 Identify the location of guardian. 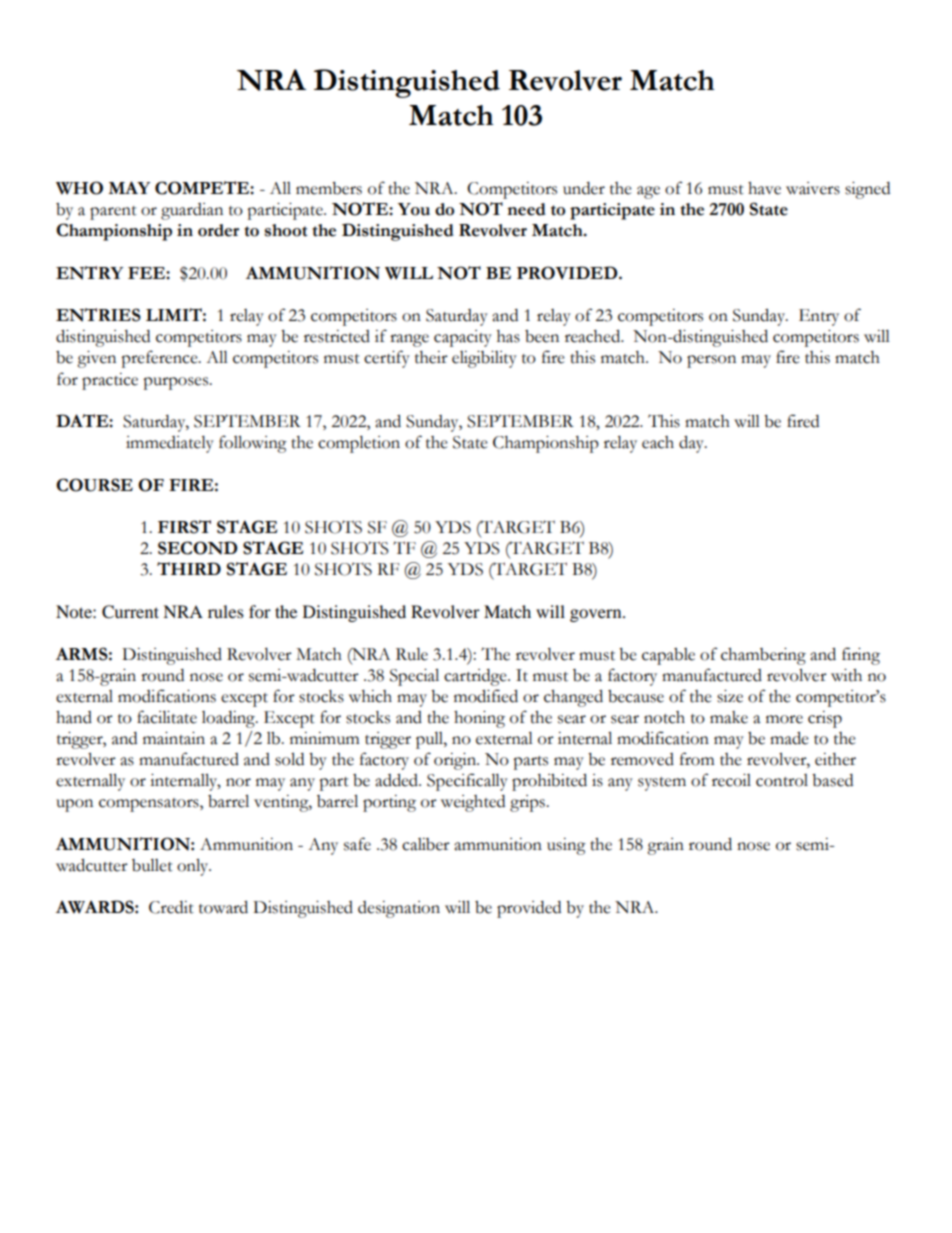
(192, 211).
